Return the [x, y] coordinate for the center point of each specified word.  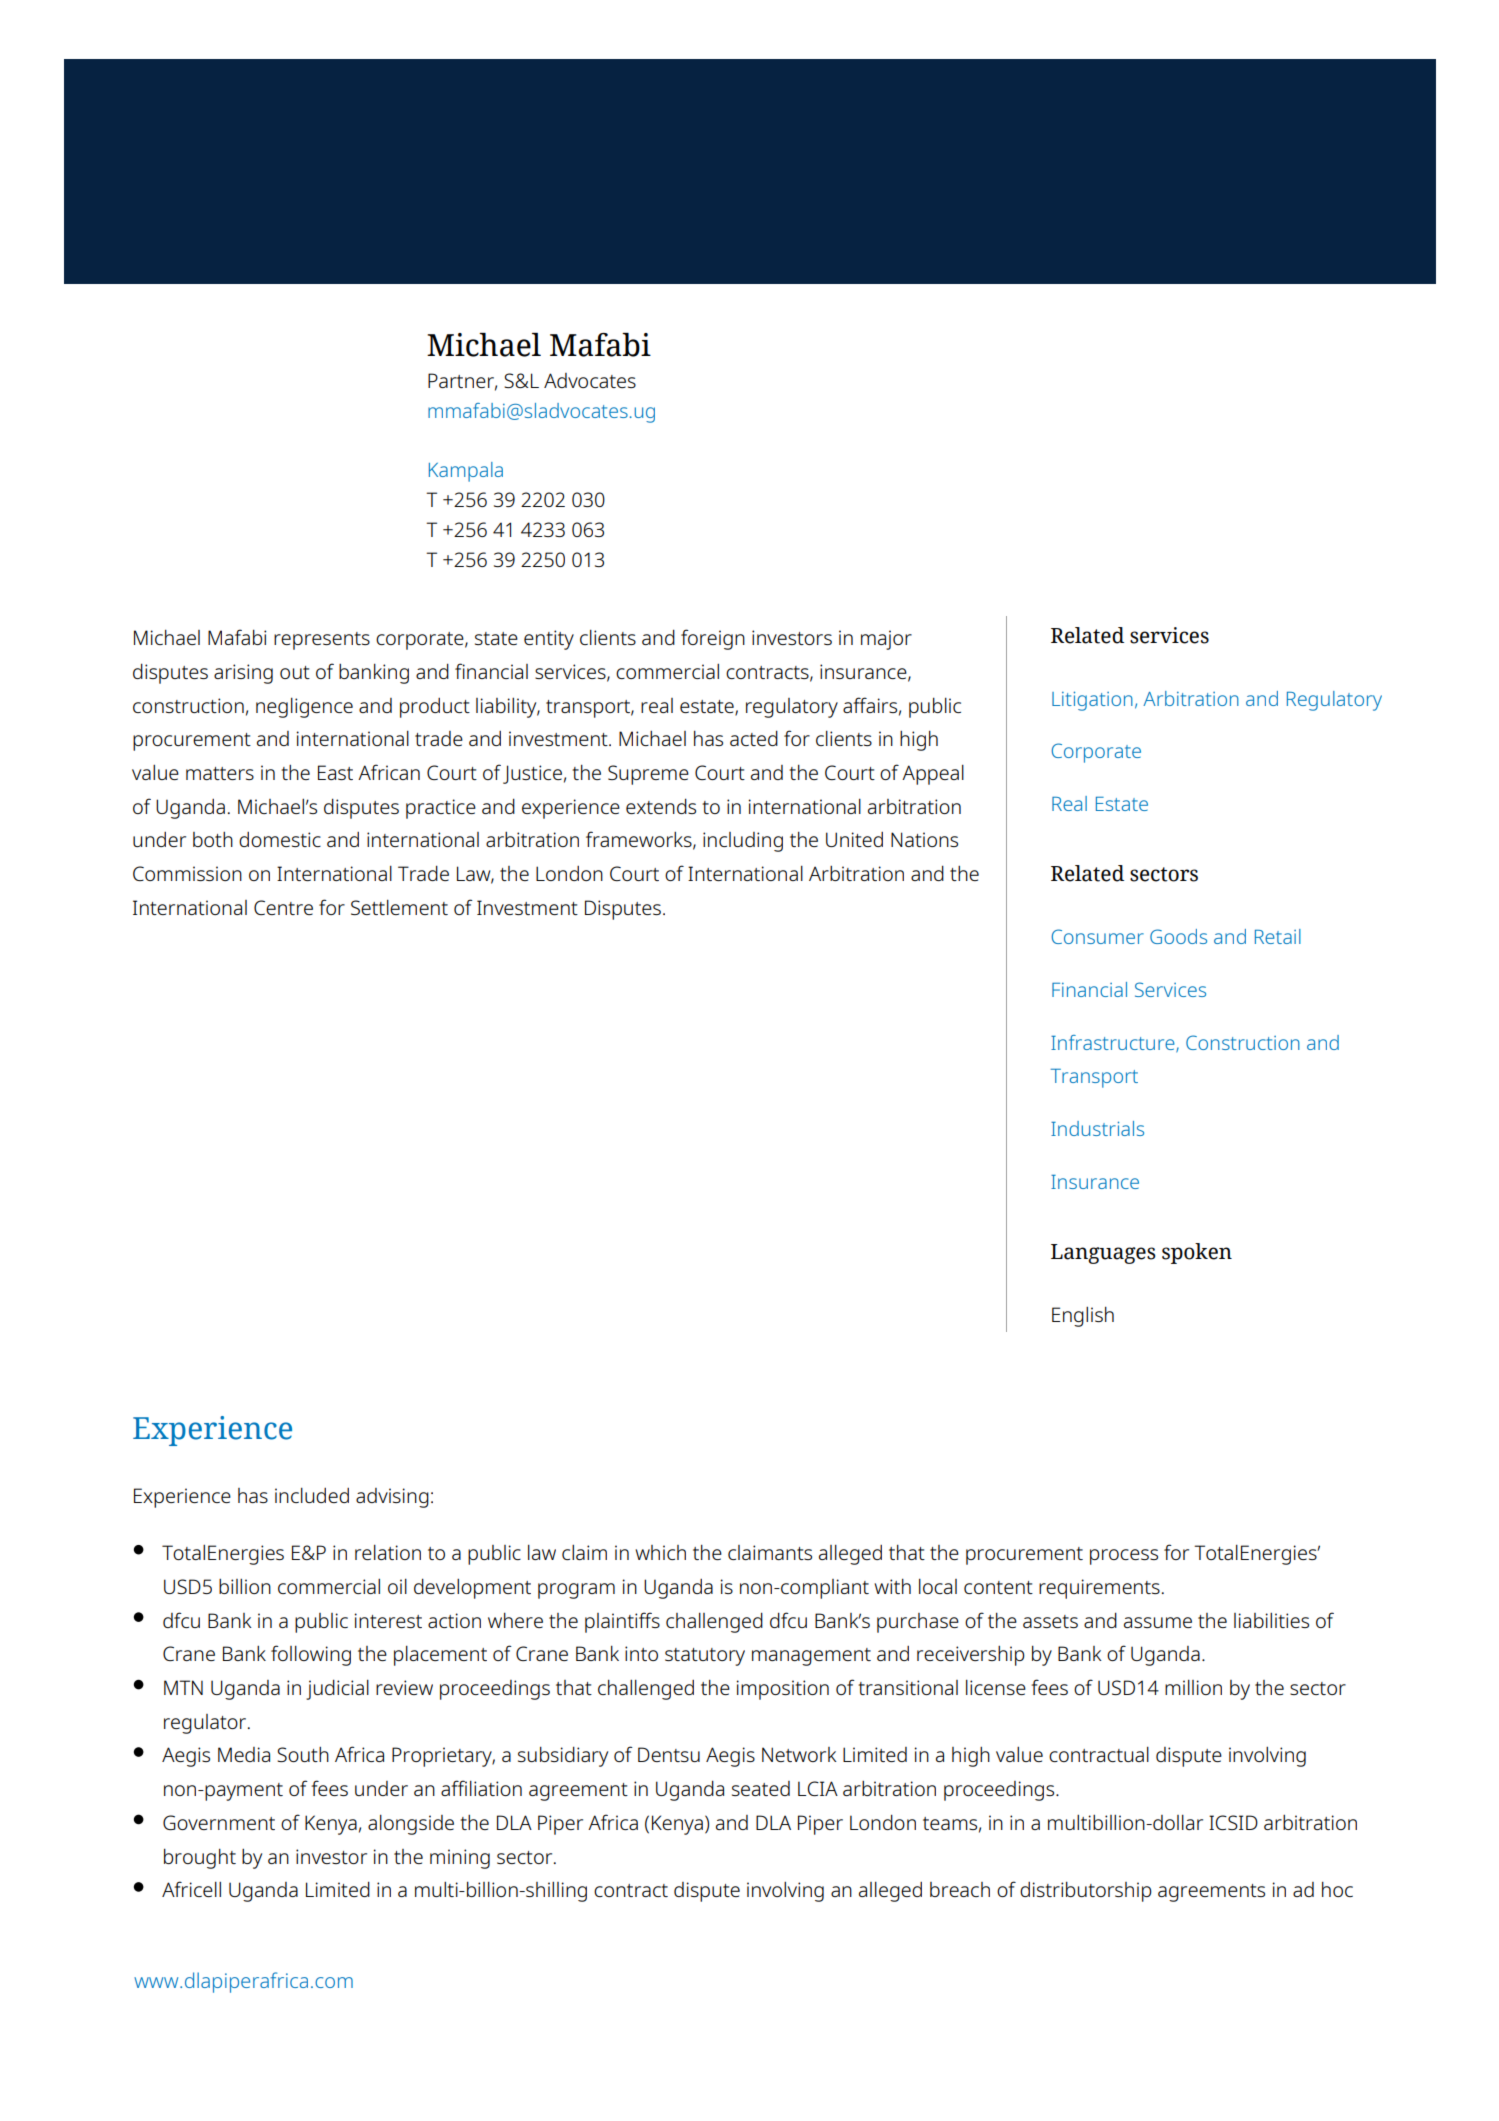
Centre [283, 907]
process [1124, 1557]
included [312, 1495]
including [743, 842]
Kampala [466, 472]
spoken [1197, 1253]
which [660, 1552]
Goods [1178, 936]
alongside [411, 1825]
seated [761, 1788]
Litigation [1092, 701]
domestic [280, 839]
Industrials [1097, 1128]
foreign [713, 639]
